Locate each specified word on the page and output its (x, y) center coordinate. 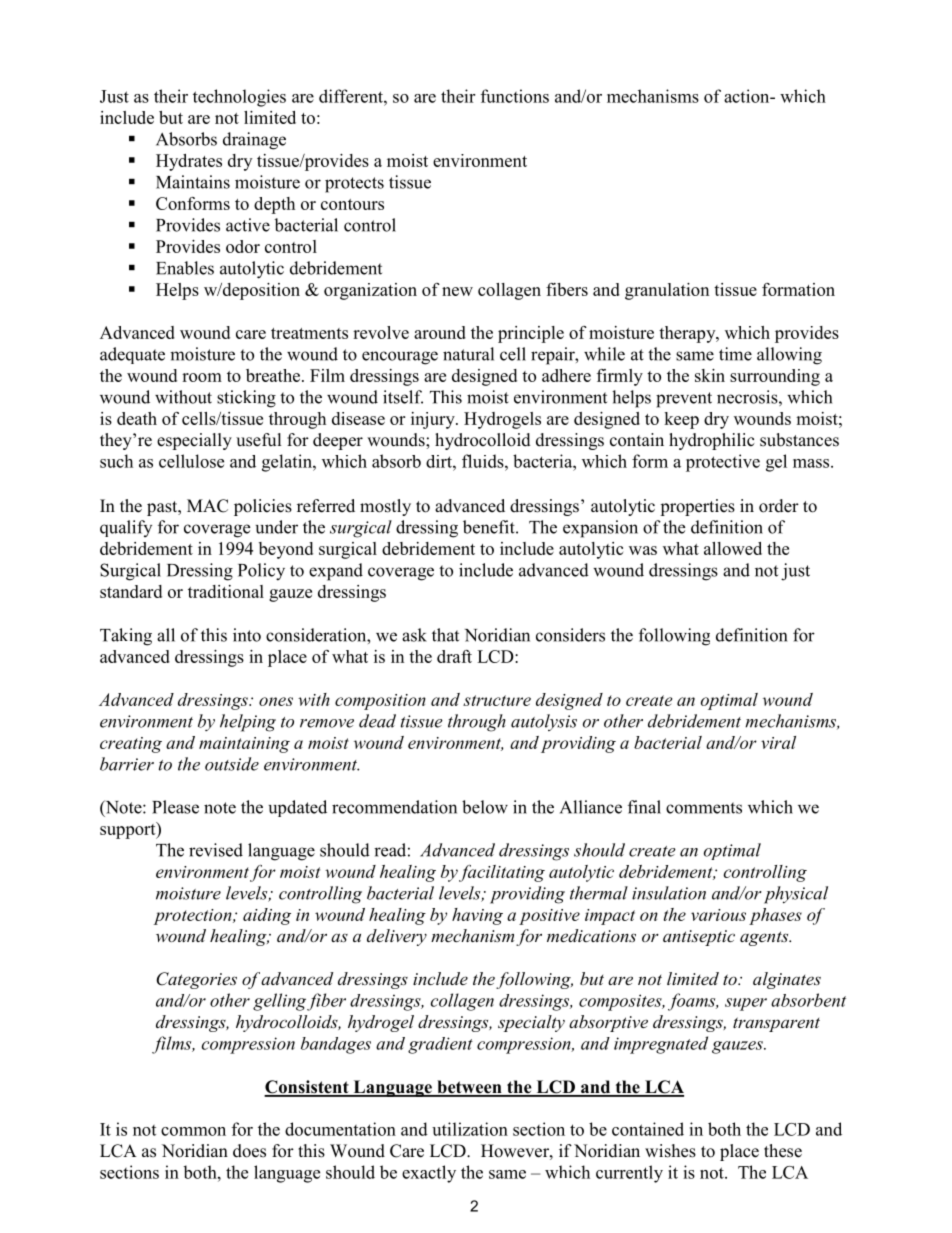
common (193, 1131)
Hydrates (189, 162)
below (485, 807)
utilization (470, 1129)
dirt (440, 461)
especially (194, 441)
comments (704, 808)
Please (175, 807)
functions (515, 96)
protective (723, 463)
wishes (670, 1151)
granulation (667, 291)
